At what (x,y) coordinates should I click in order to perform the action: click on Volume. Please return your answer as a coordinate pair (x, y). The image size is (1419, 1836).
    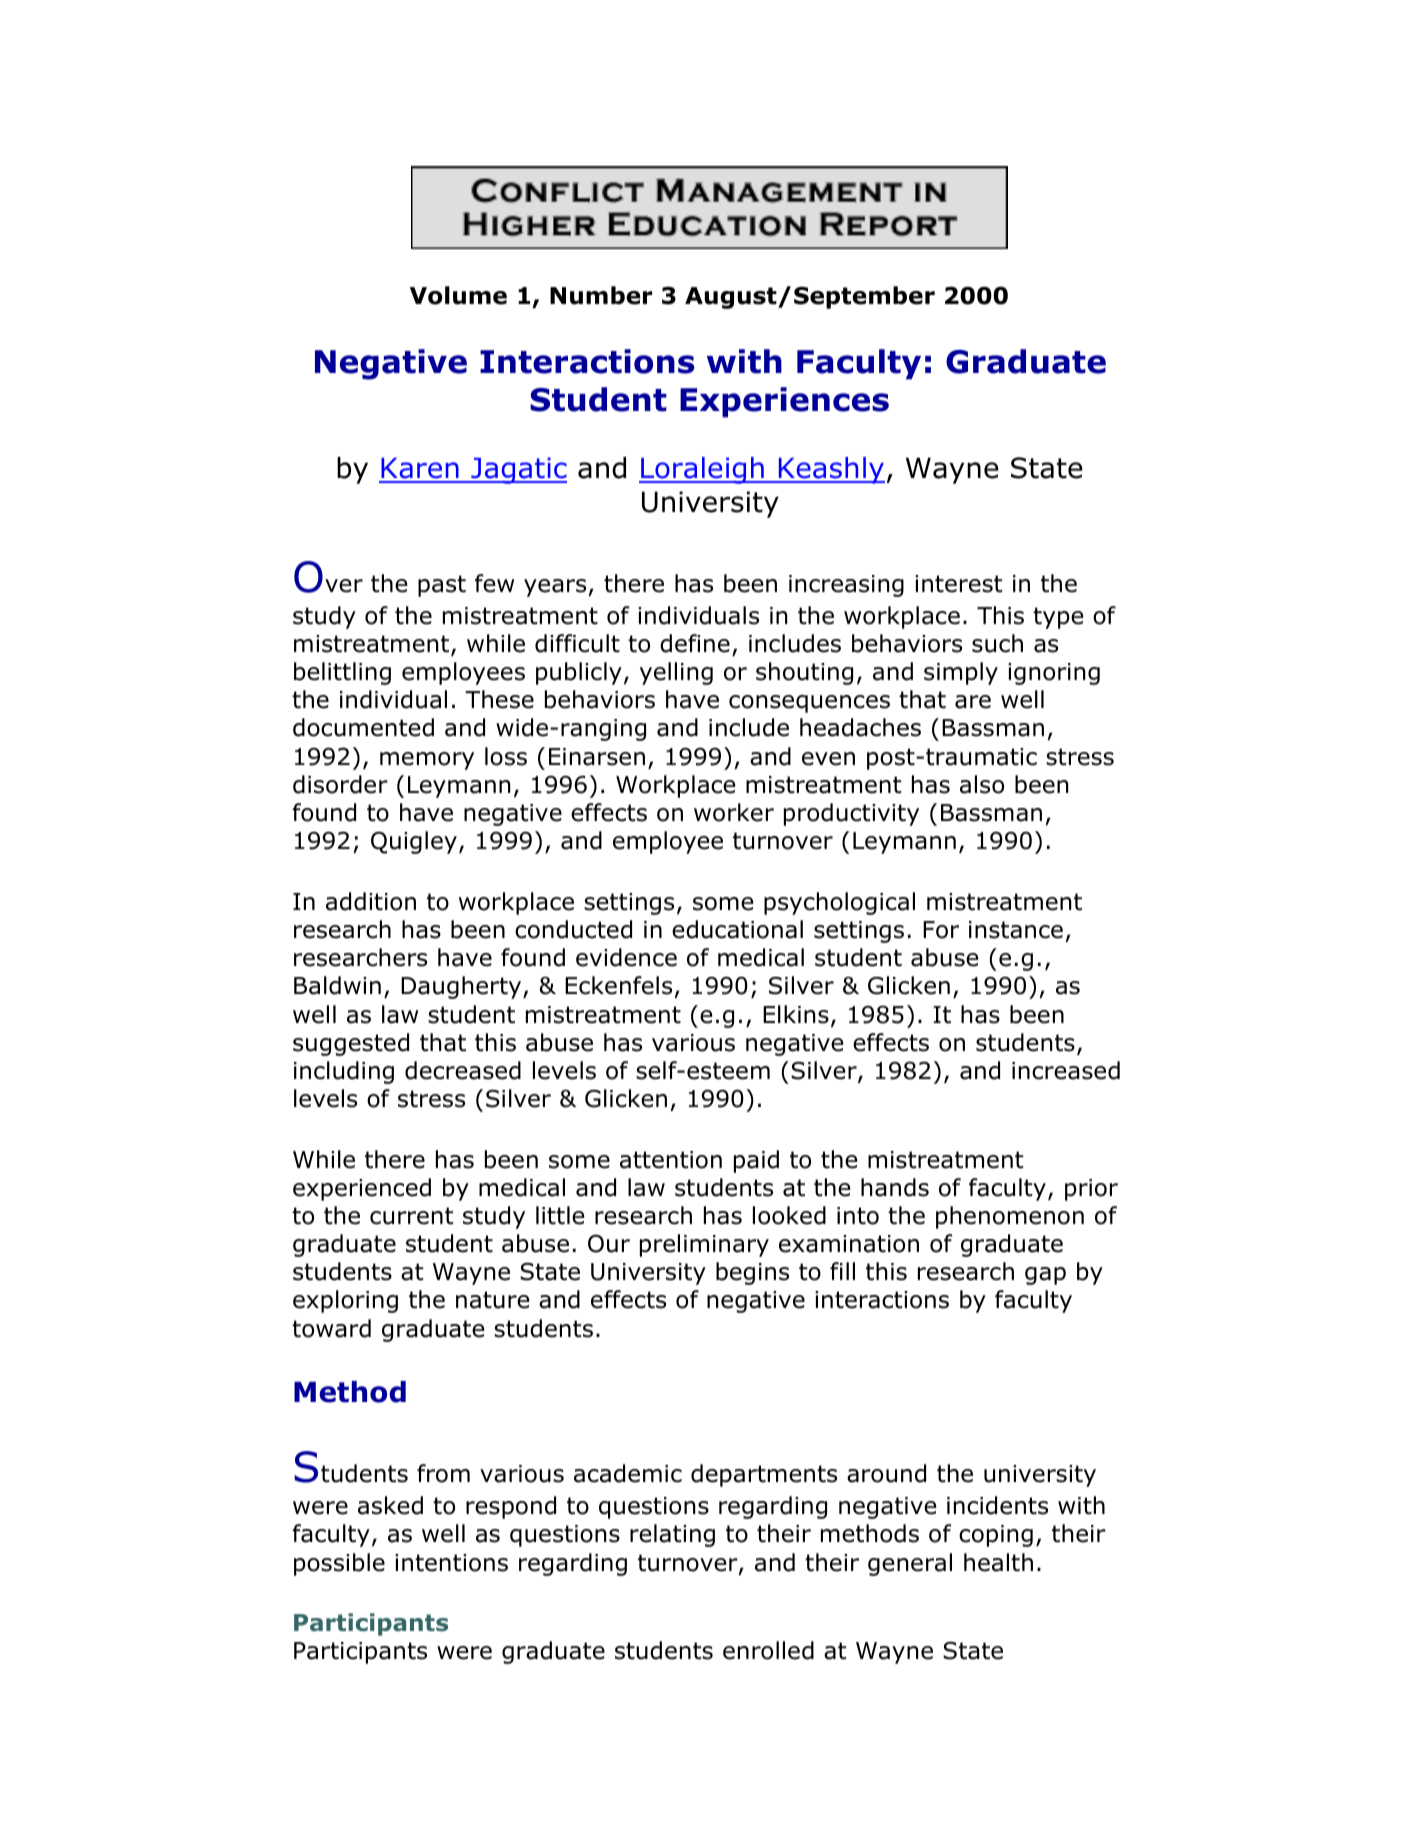
    Looking at the image, I should click on (458, 295).
